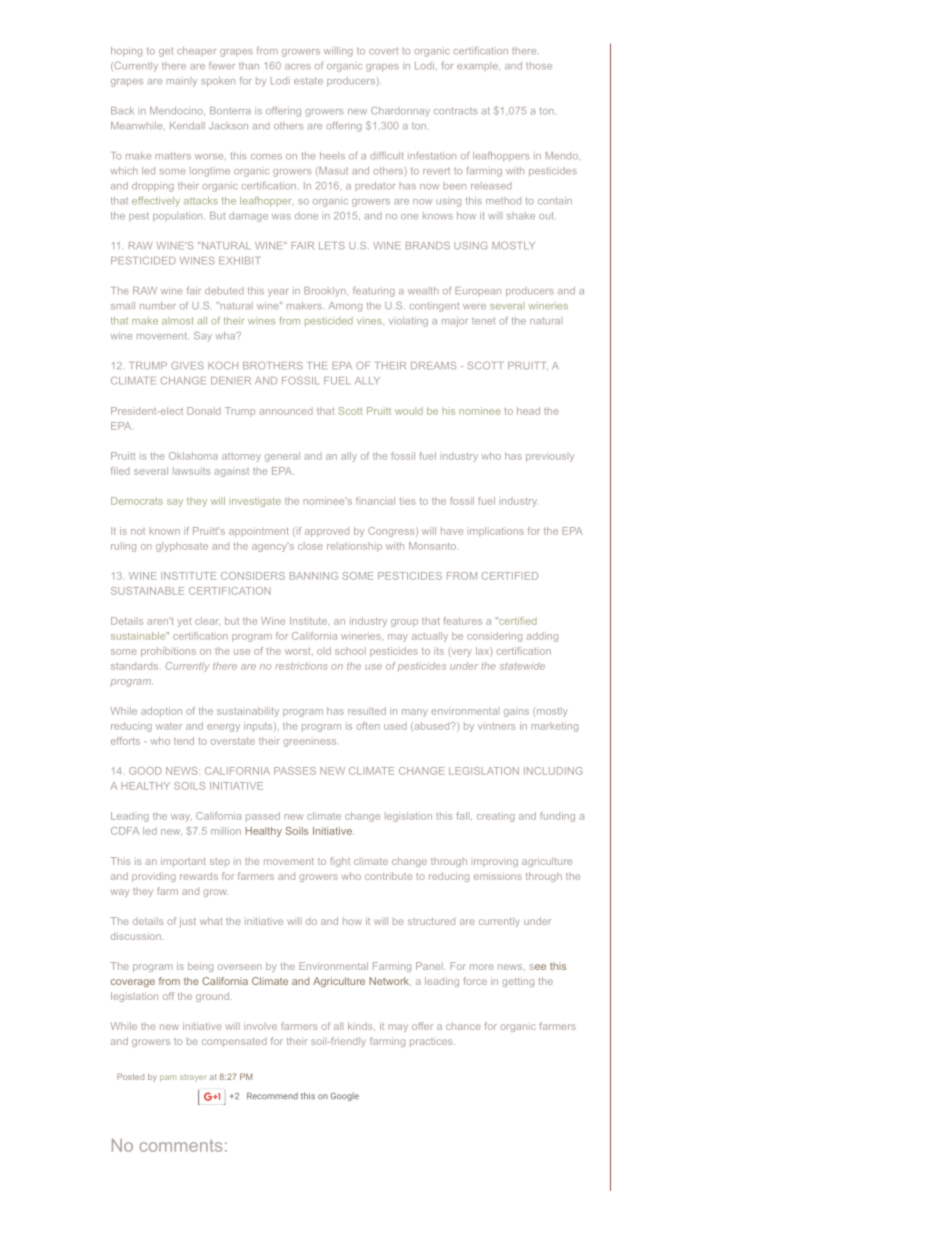 This screenshot has width=952, height=1233. Describe the element at coordinates (463, 1026) in the screenshot. I see `chance` at that location.
